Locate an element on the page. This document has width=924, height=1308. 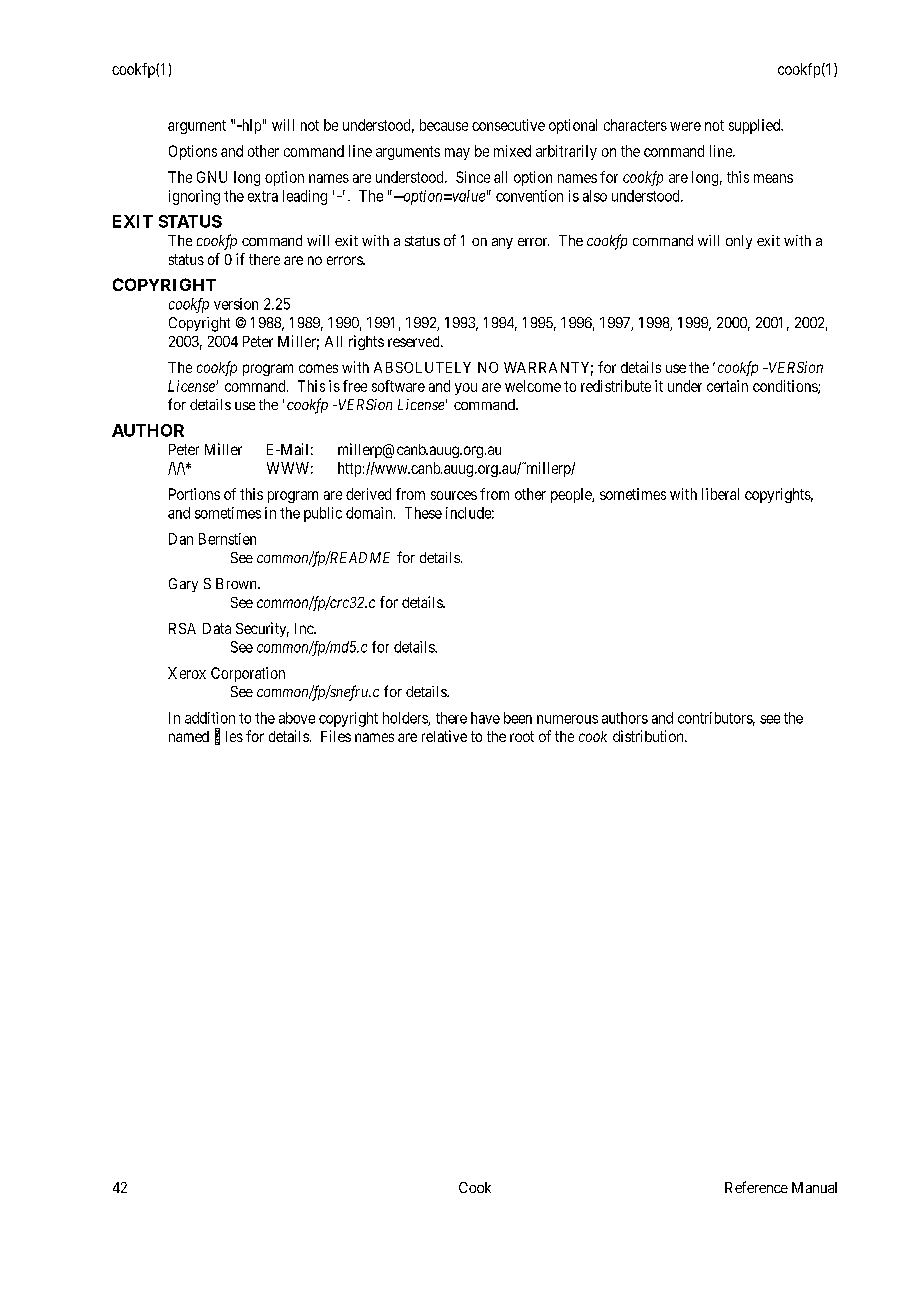
Corporation is located at coordinates (248, 674).
